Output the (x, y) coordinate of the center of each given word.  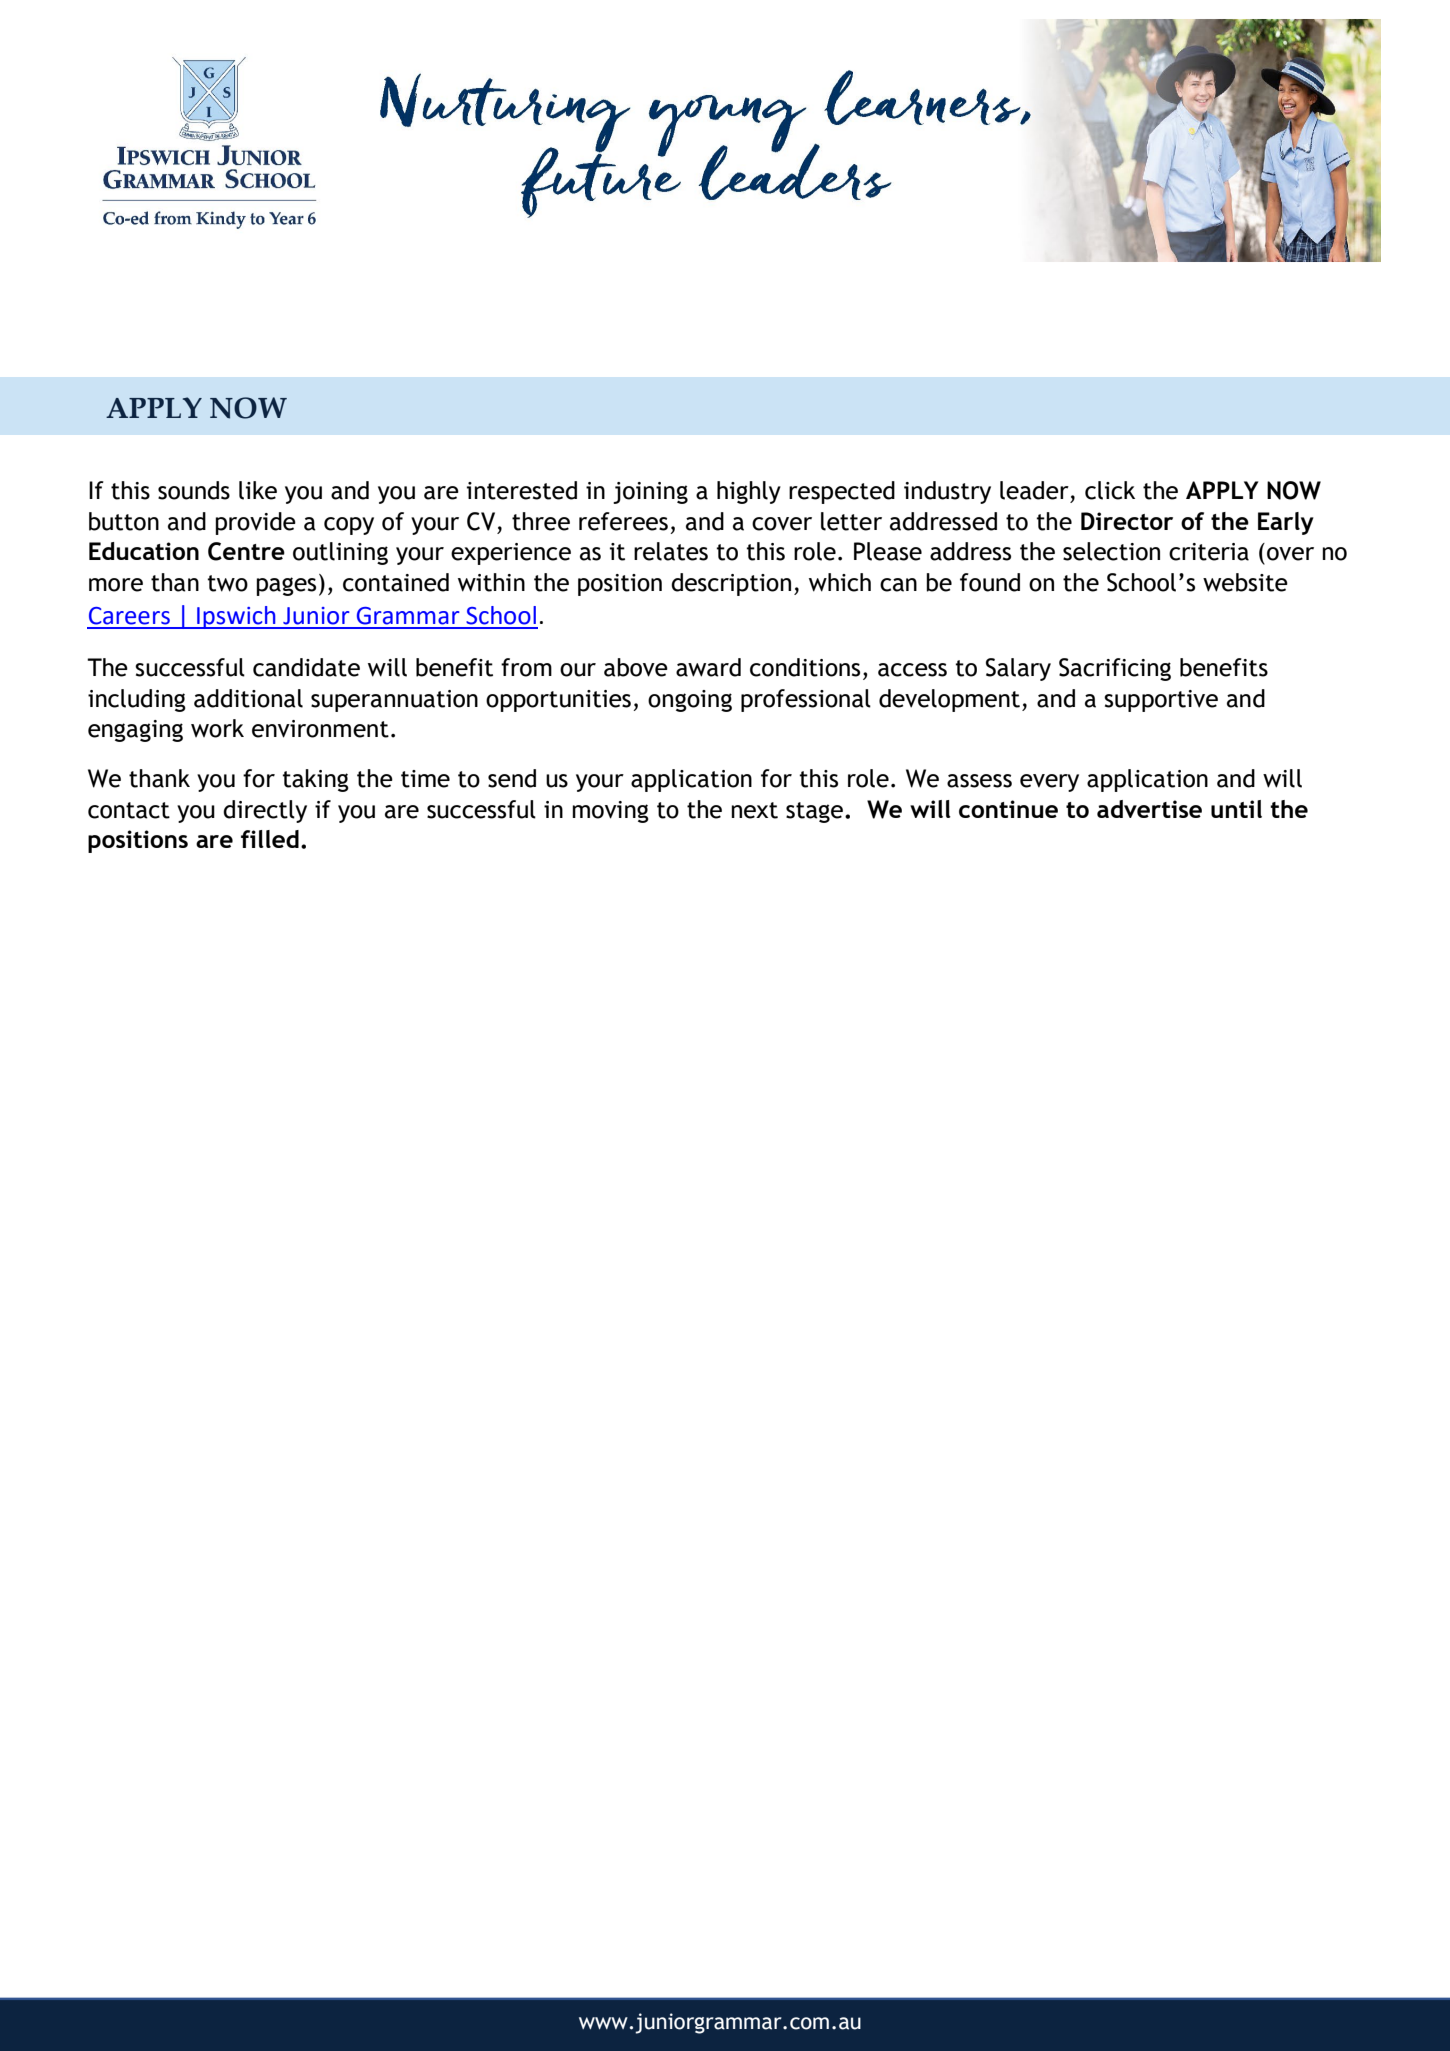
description (731, 584)
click (1110, 490)
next (754, 810)
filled (270, 839)
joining (650, 493)
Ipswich (236, 617)
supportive (1161, 701)
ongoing (690, 701)
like (258, 490)
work (217, 728)
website (1245, 582)
